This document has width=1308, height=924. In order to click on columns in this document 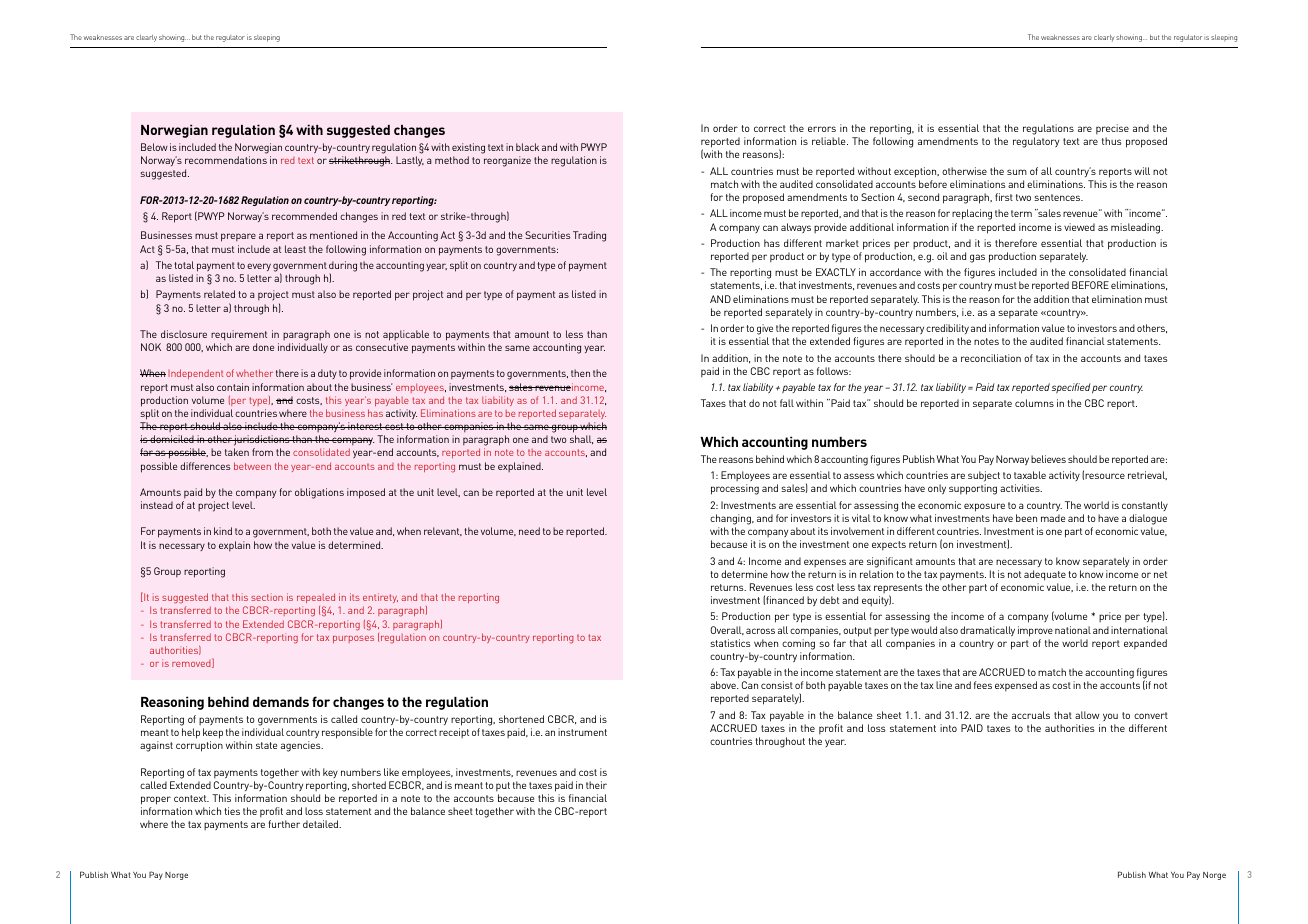, I will do `click(1034, 403)`.
